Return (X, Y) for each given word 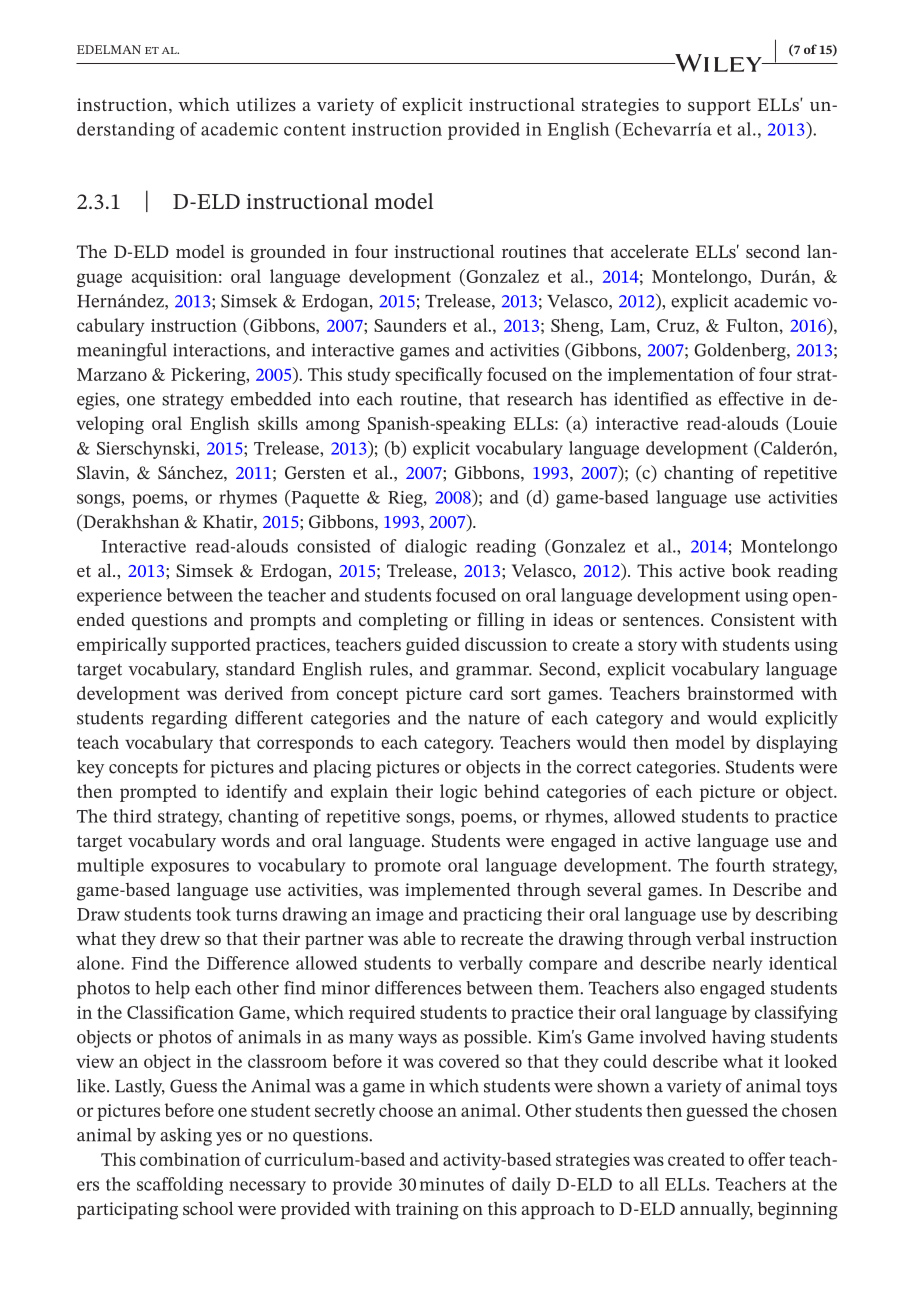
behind (511, 791)
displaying (797, 744)
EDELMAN (109, 49)
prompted (158, 793)
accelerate (650, 251)
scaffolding (180, 1186)
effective (751, 399)
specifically (439, 376)
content (315, 130)
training (427, 1211)
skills (278, 423)
